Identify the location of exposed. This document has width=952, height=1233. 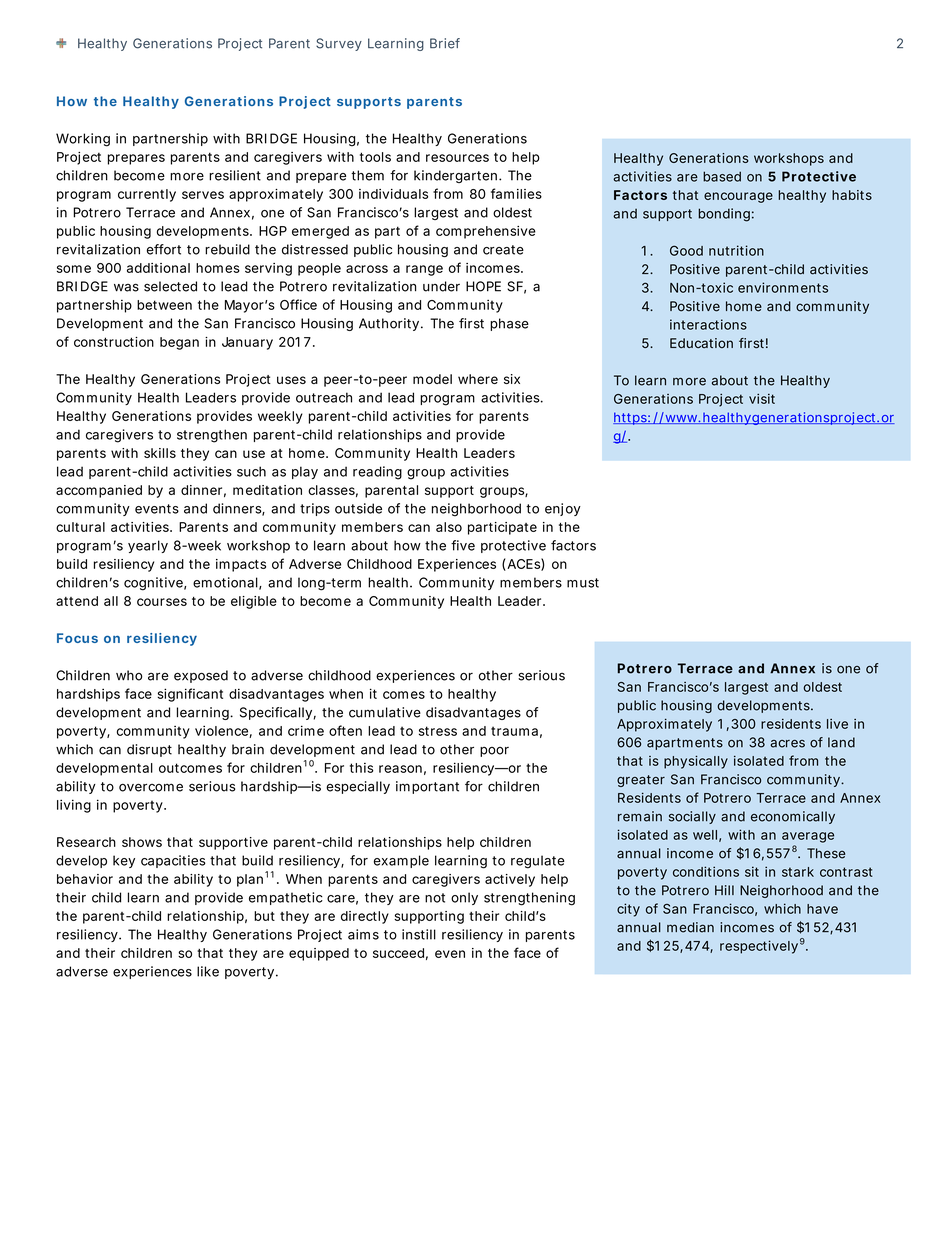
(201, 676).
